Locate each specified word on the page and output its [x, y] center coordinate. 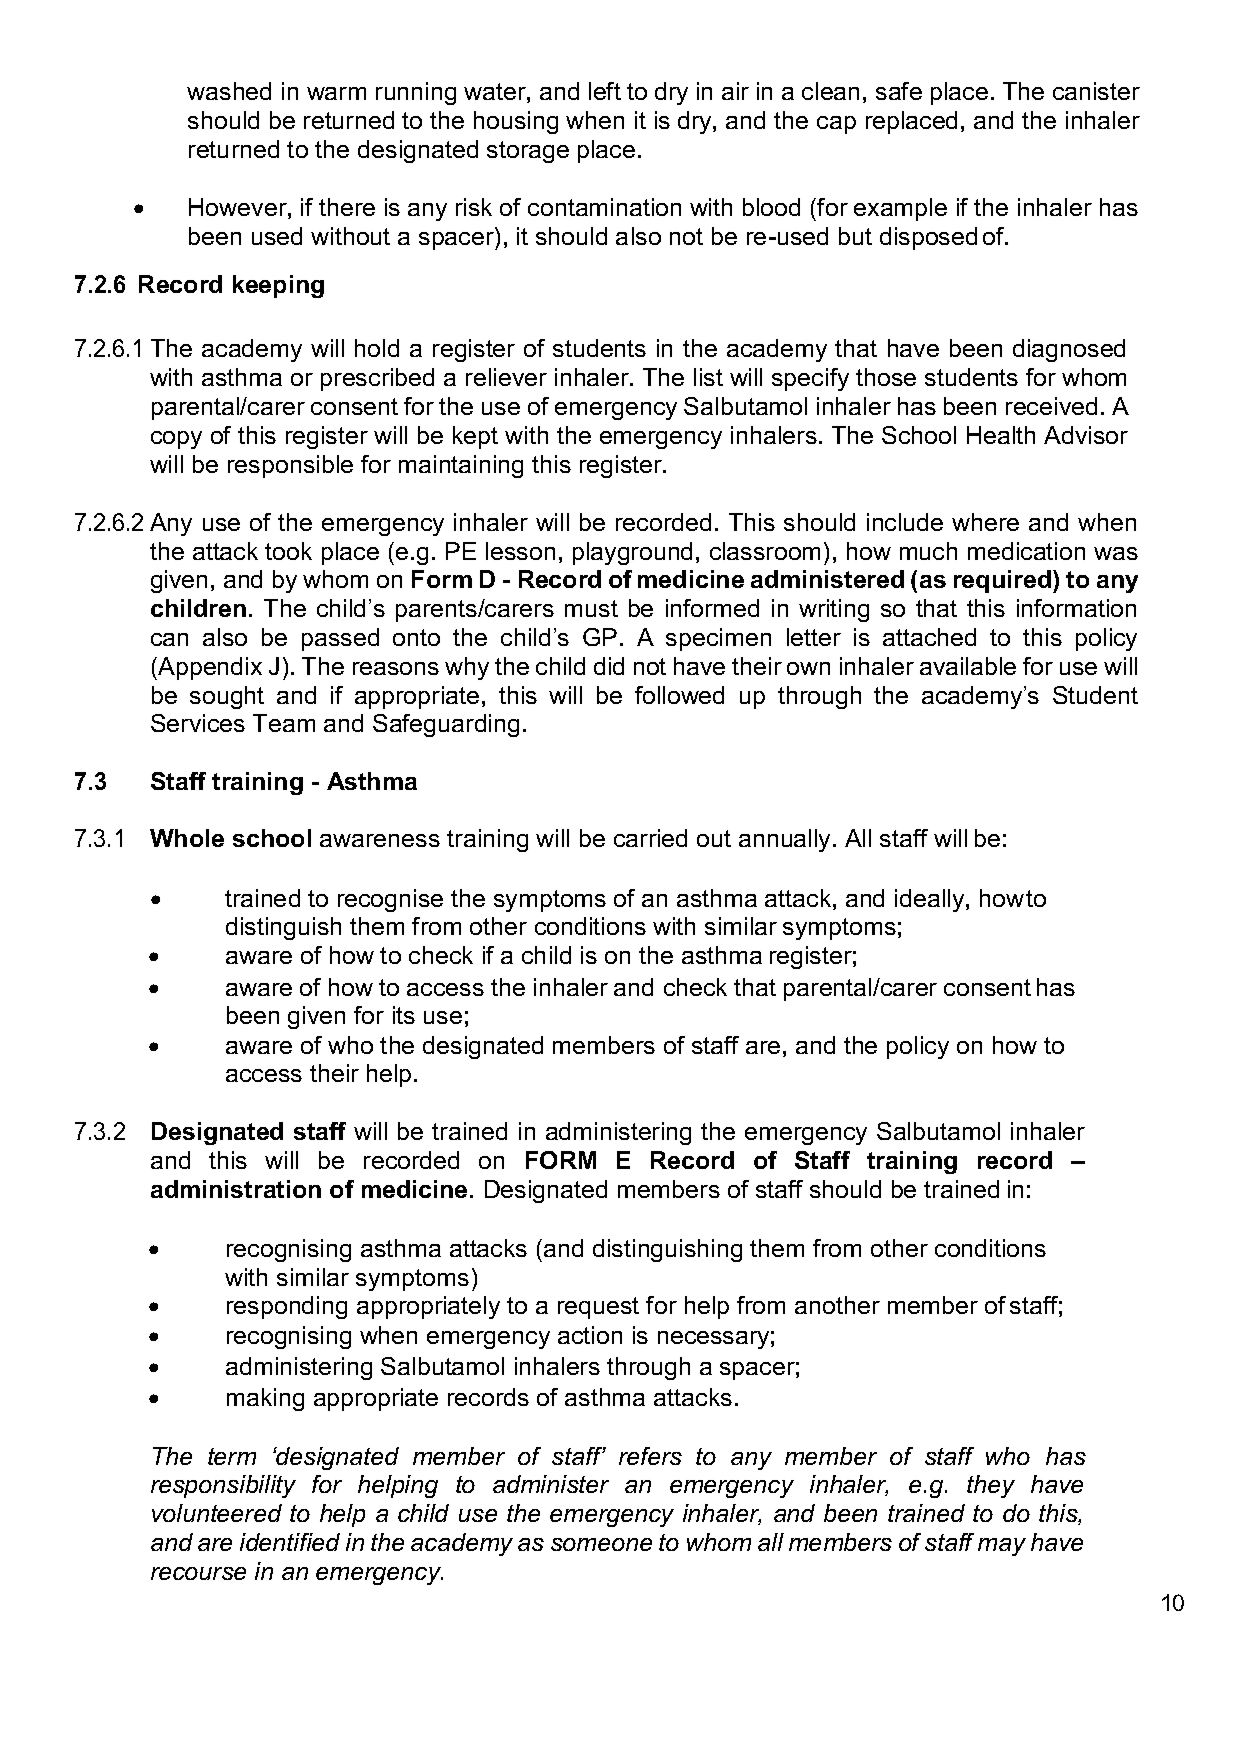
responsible [290, 466]
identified [290, 1542]
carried [650, 838]
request [598, 1308]
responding [287, 1307]
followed [679, 695]
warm [336, 93]
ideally [931, 900]
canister [1096, 91]
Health [1001, 435]
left [605, 91]
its [404, 1015]
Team [284, 723]
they [991, 1486]
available [968, 666]
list [708, 377]
